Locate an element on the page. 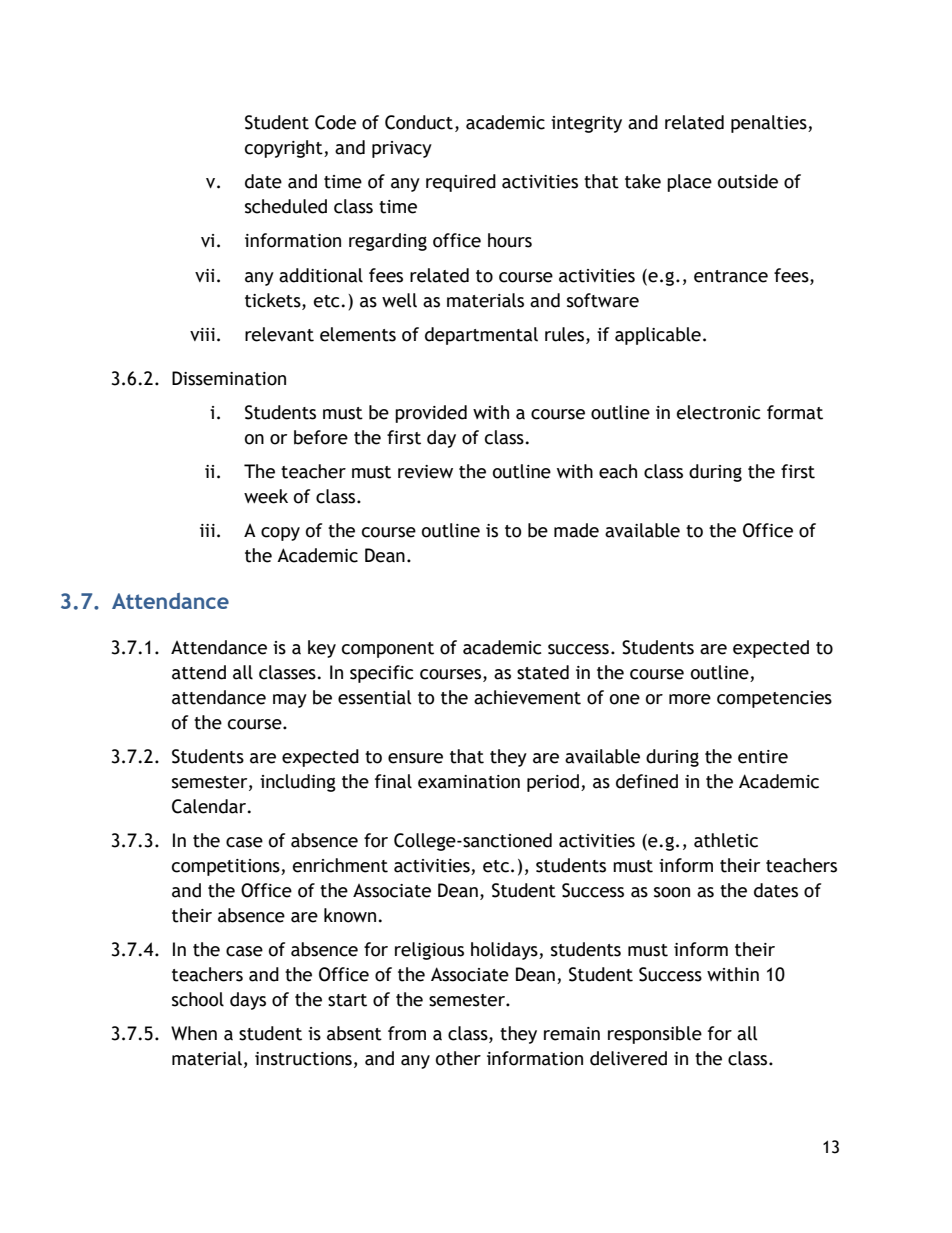  departmental is located at coordinates (481, 336).
